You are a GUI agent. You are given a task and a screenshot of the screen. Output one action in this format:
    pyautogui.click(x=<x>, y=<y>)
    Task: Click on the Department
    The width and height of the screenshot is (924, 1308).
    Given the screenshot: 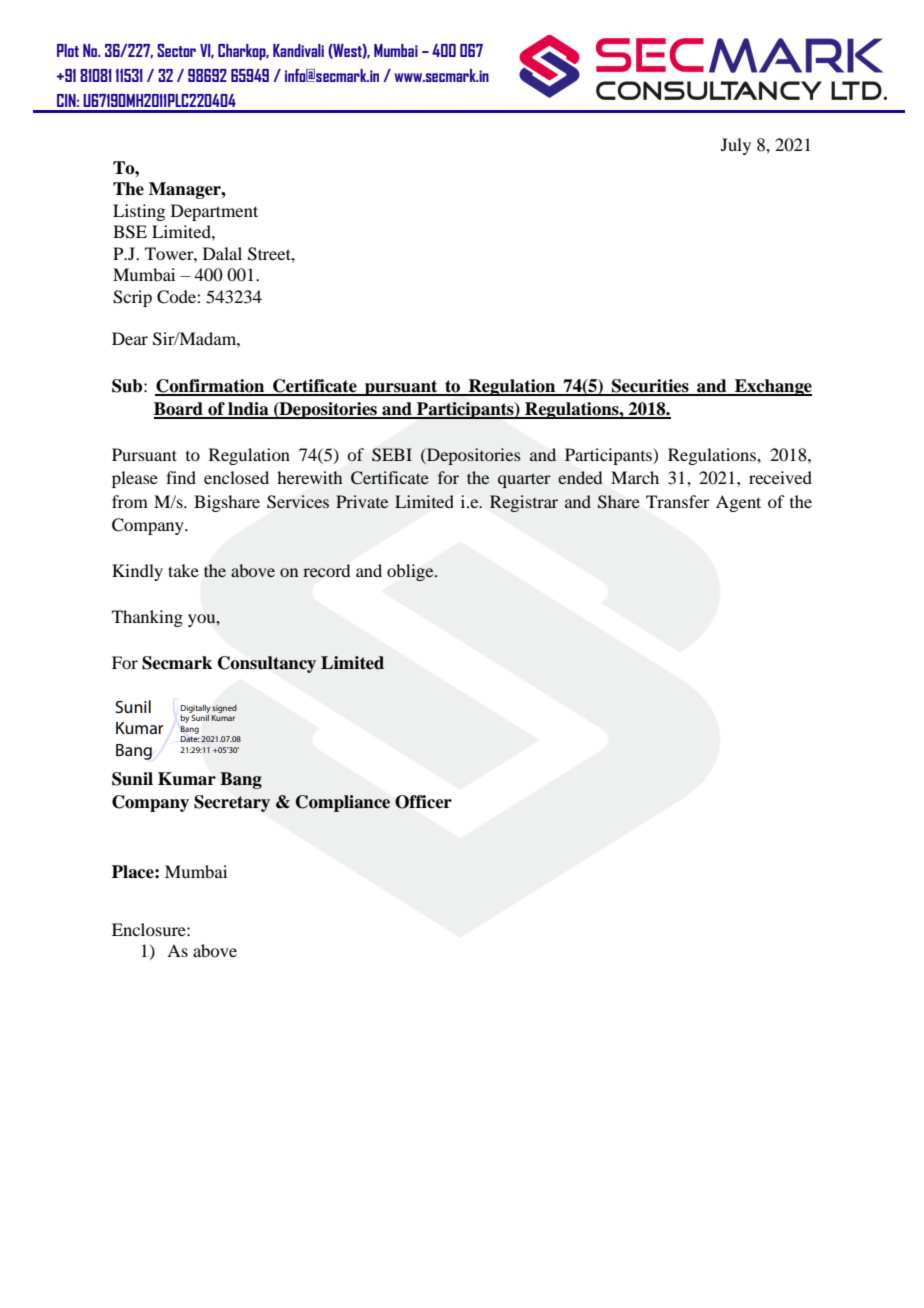 What is the action you would take?
    pyautogui.click(x=214, y=212)
